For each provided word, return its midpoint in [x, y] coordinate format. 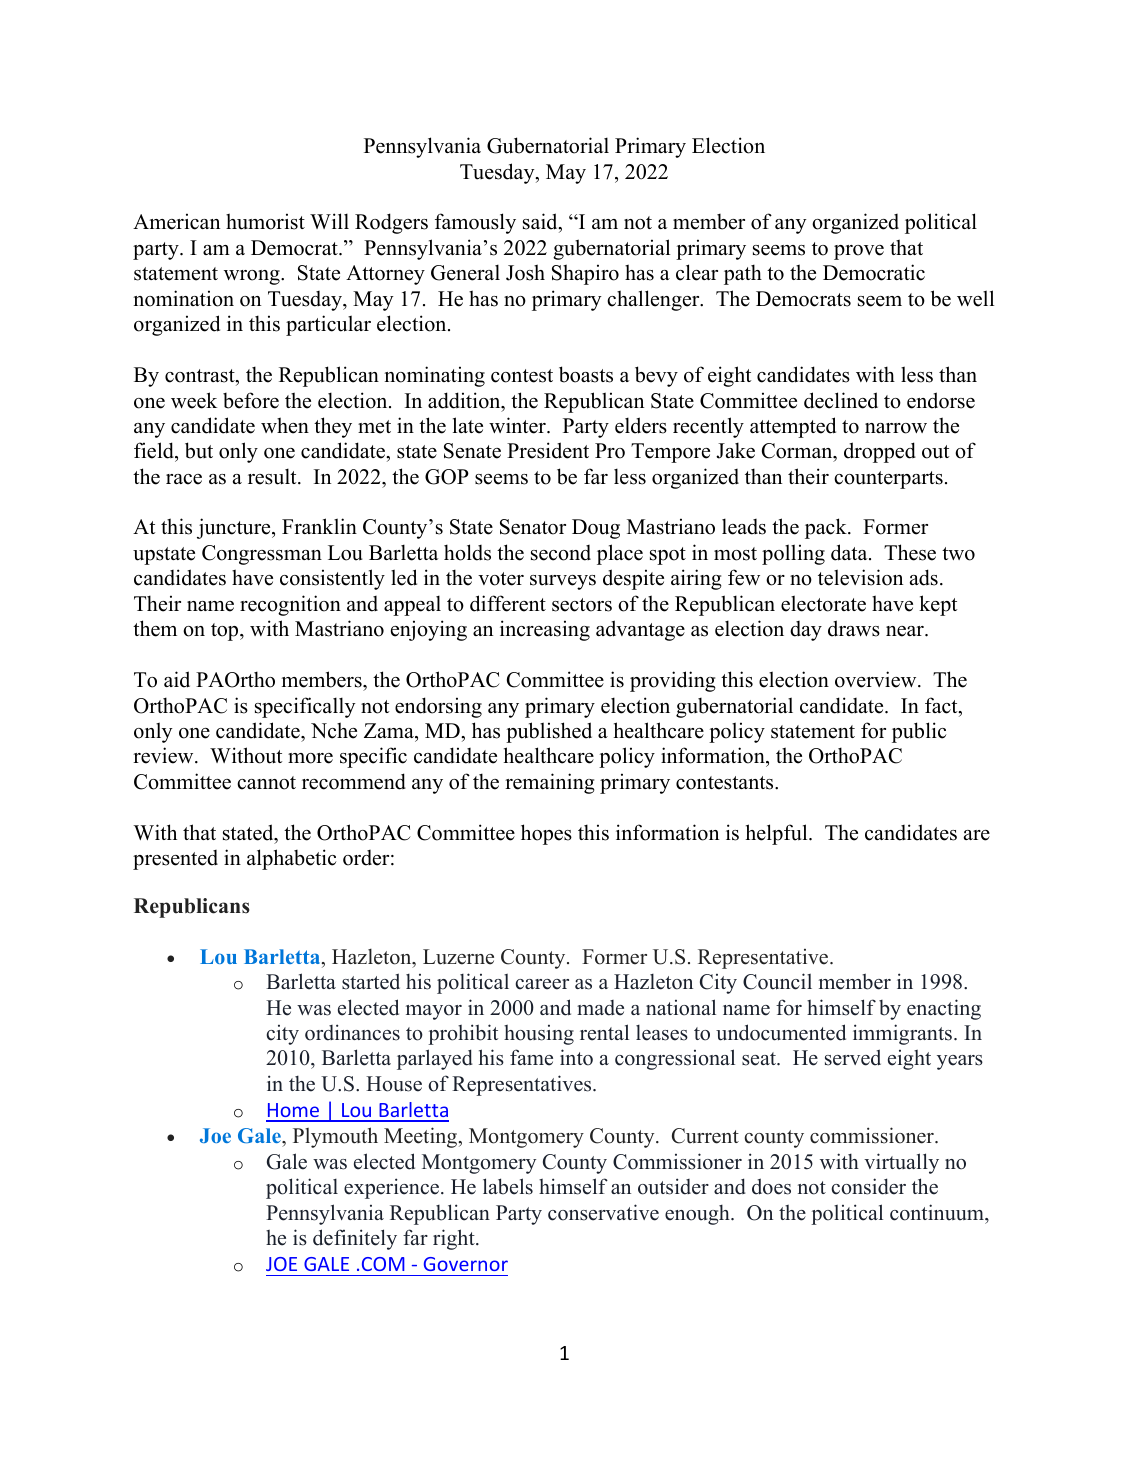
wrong [253, 277]
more [310, 758]
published [549, 732]
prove [859, 252]
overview [877, 679]
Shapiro [585, 274]
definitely [355, 1239]
